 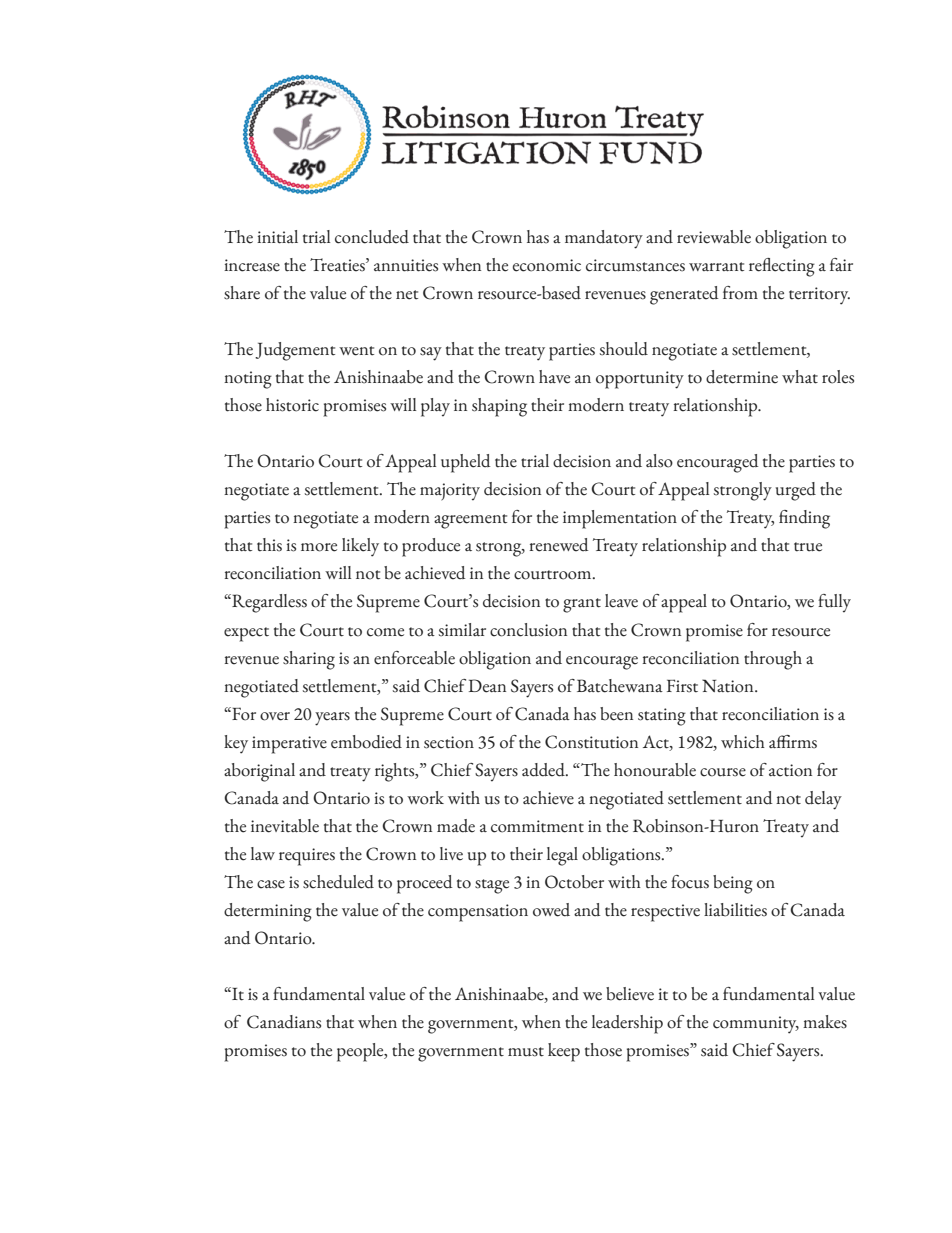 What do you see at coordinates (773, 660) in the screenshot?
I see `through` at bounding box center [773, 660].
